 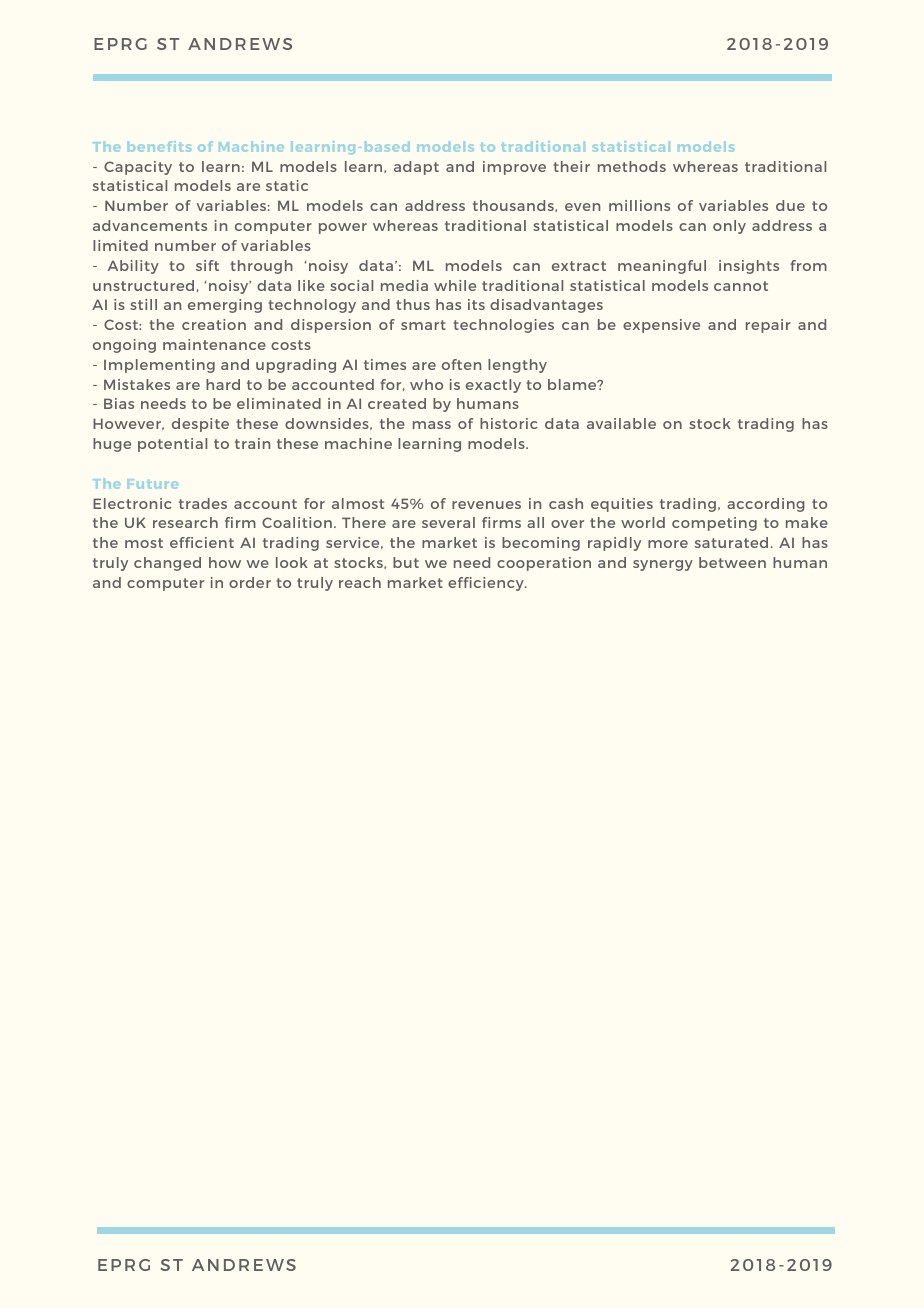 What do you see at coordinates (159, 146) in the document?
I see `benefits` at bounding box center [159, 146].
